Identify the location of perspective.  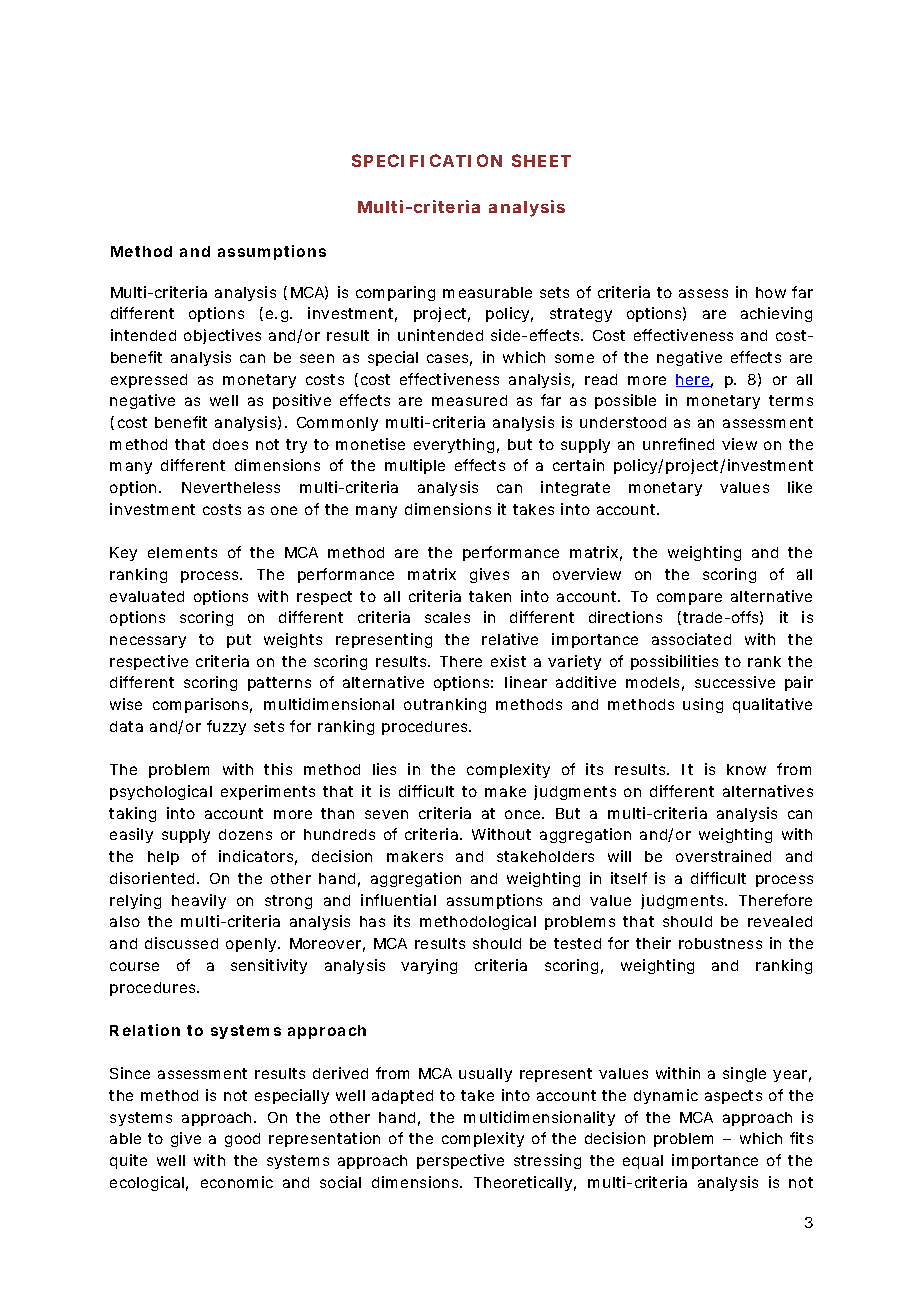
(460, 1161).
